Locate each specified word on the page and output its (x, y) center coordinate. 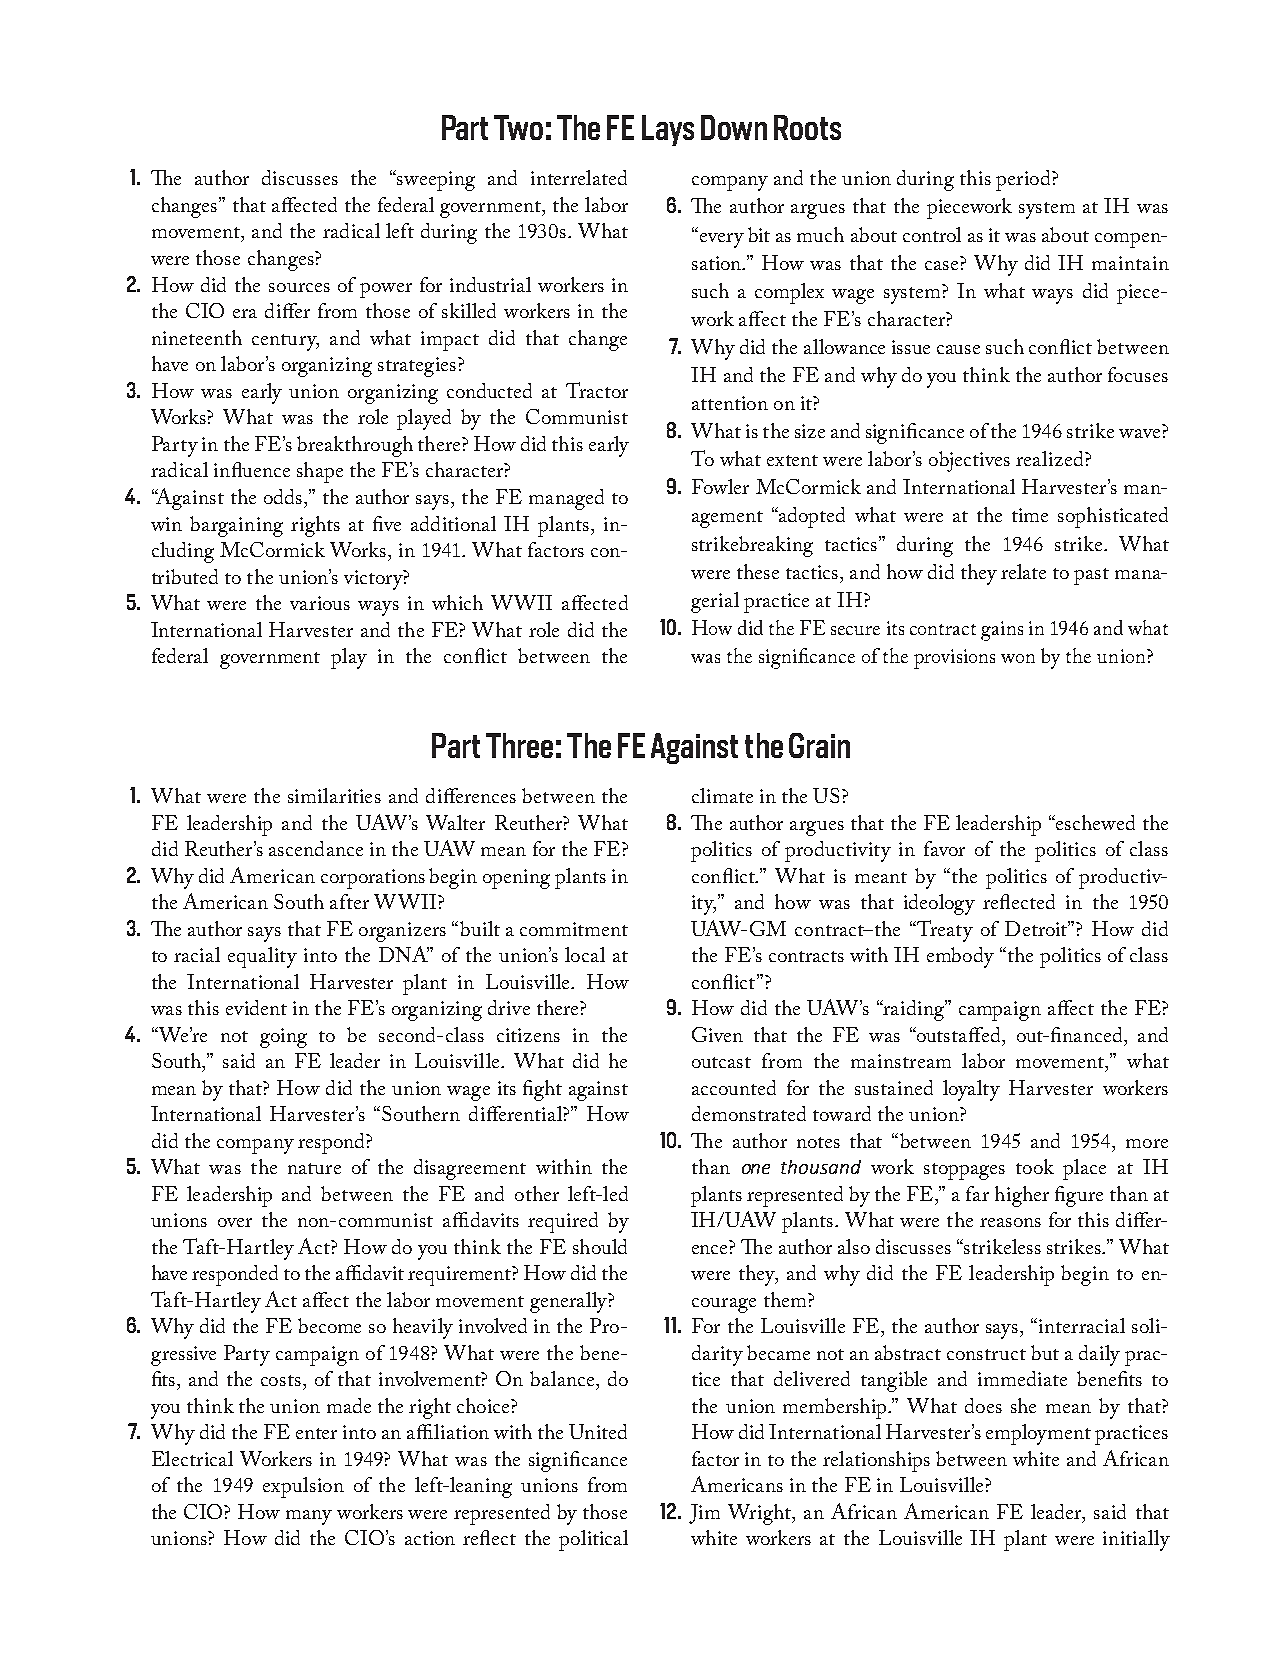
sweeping (435, 180)
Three (519, 745)
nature (314, 1168)
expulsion (303, 1487)
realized (1051, 458)
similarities (334, 795)
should (600, 1246)
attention (730, 403)
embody (960, 957)
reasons (1010, 1222)
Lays (668, 130)
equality (262, 957)
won (1018, 658)
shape (320, 472)
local (585, 954)
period (1024, 180)
